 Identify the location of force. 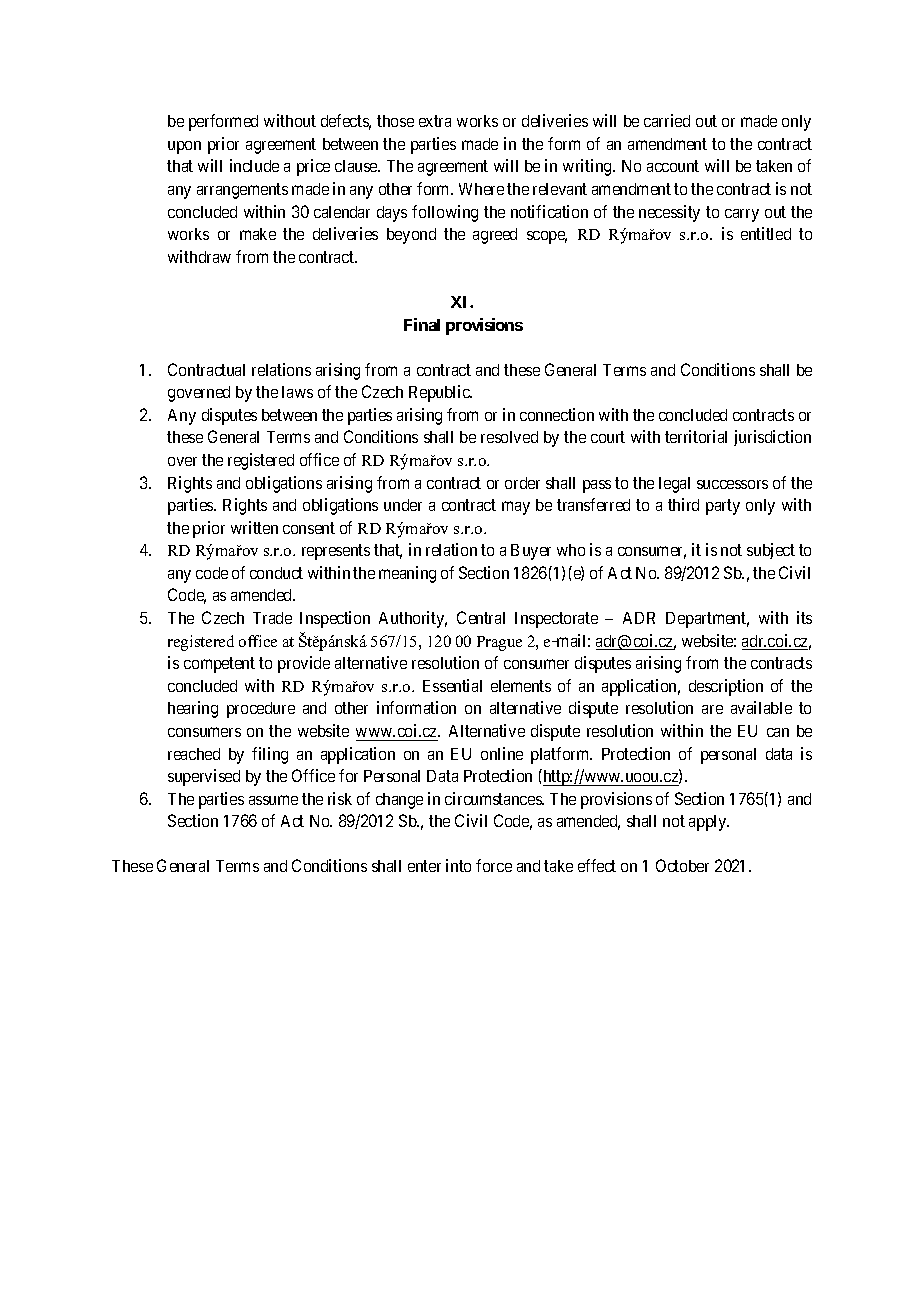
(494, 865).
